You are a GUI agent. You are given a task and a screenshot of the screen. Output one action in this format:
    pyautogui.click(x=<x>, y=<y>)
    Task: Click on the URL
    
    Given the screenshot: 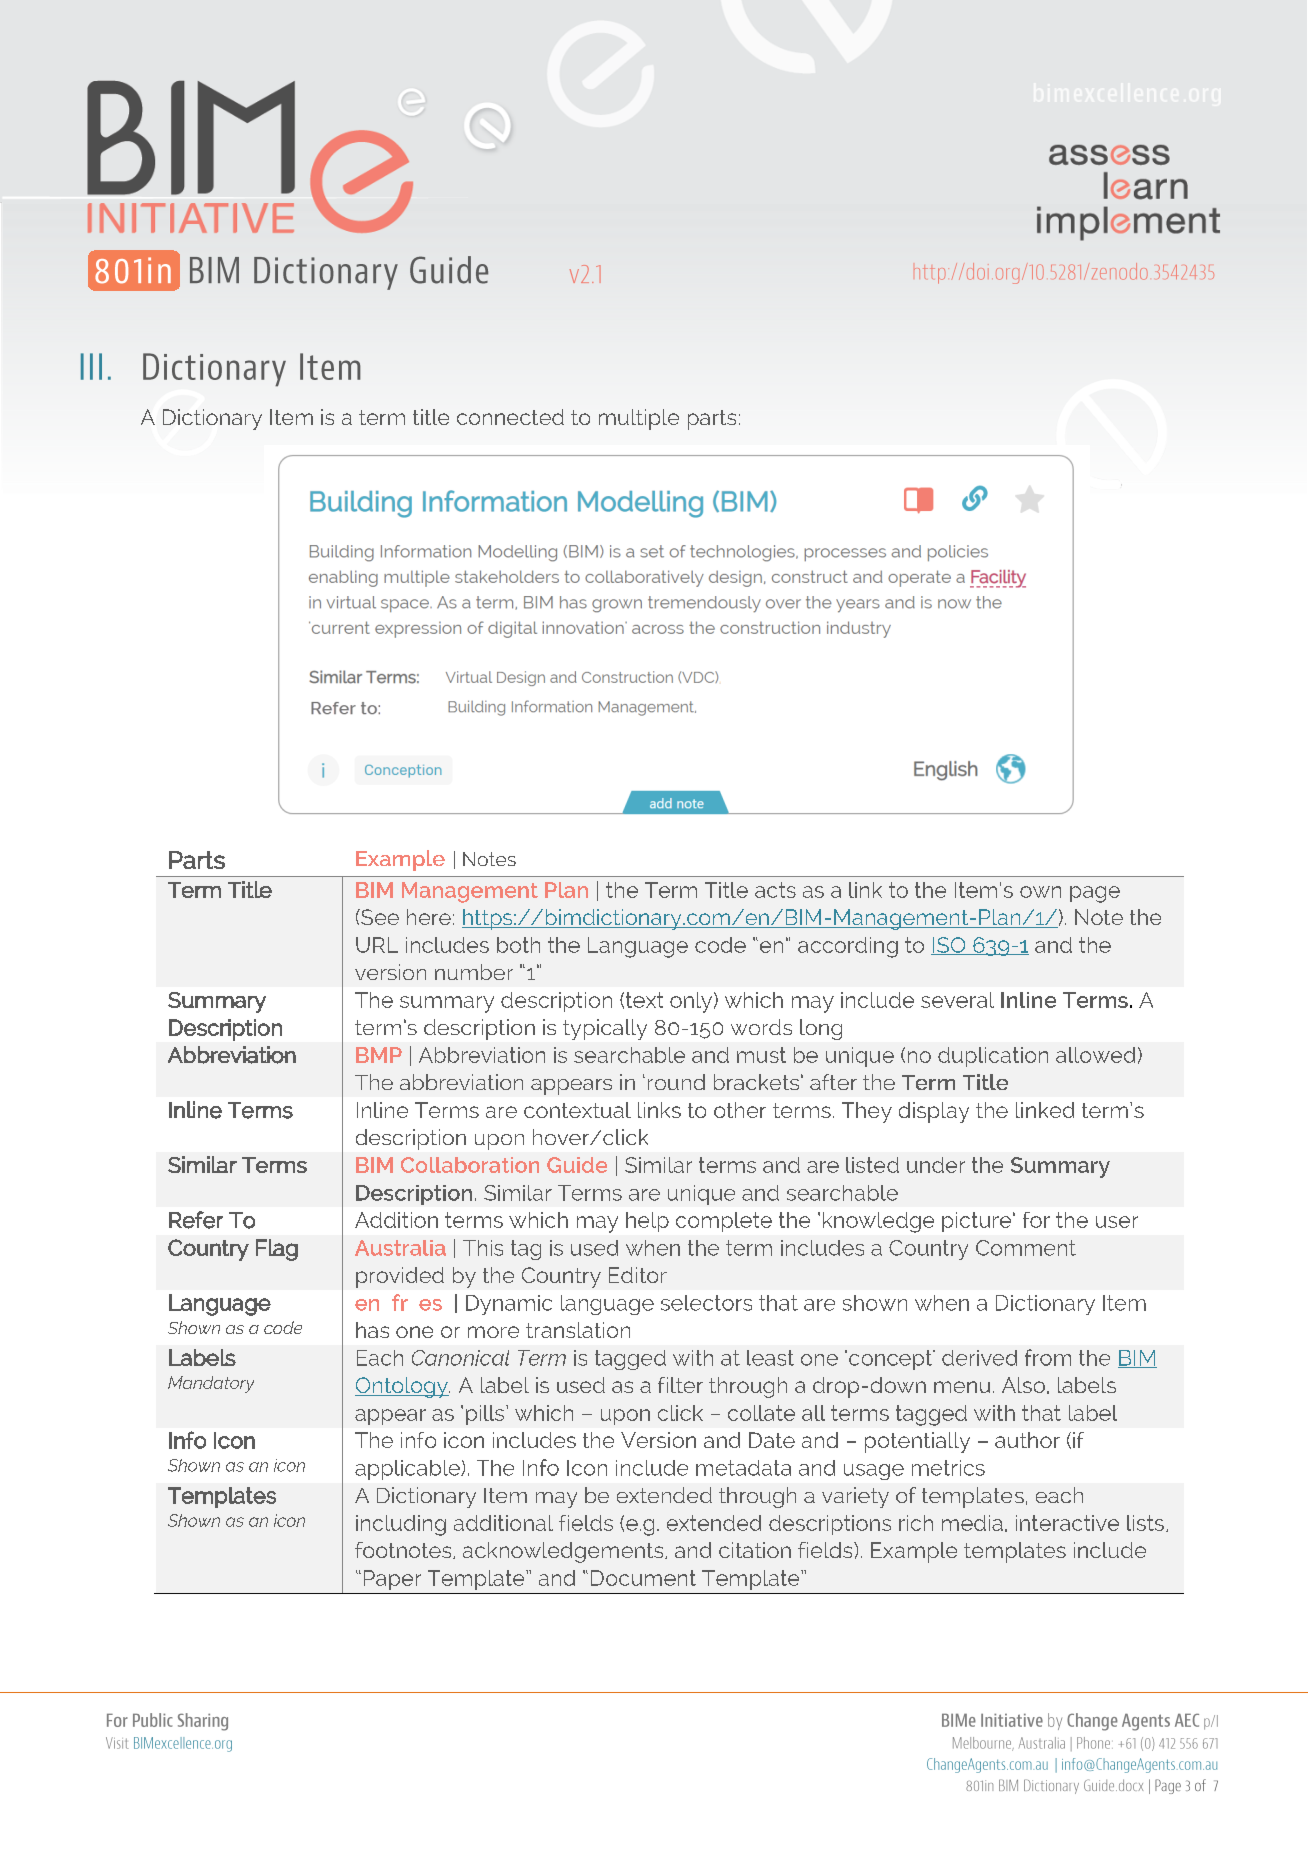 What is the action you would take?
    pyautogui.click(x=377, y=945)
